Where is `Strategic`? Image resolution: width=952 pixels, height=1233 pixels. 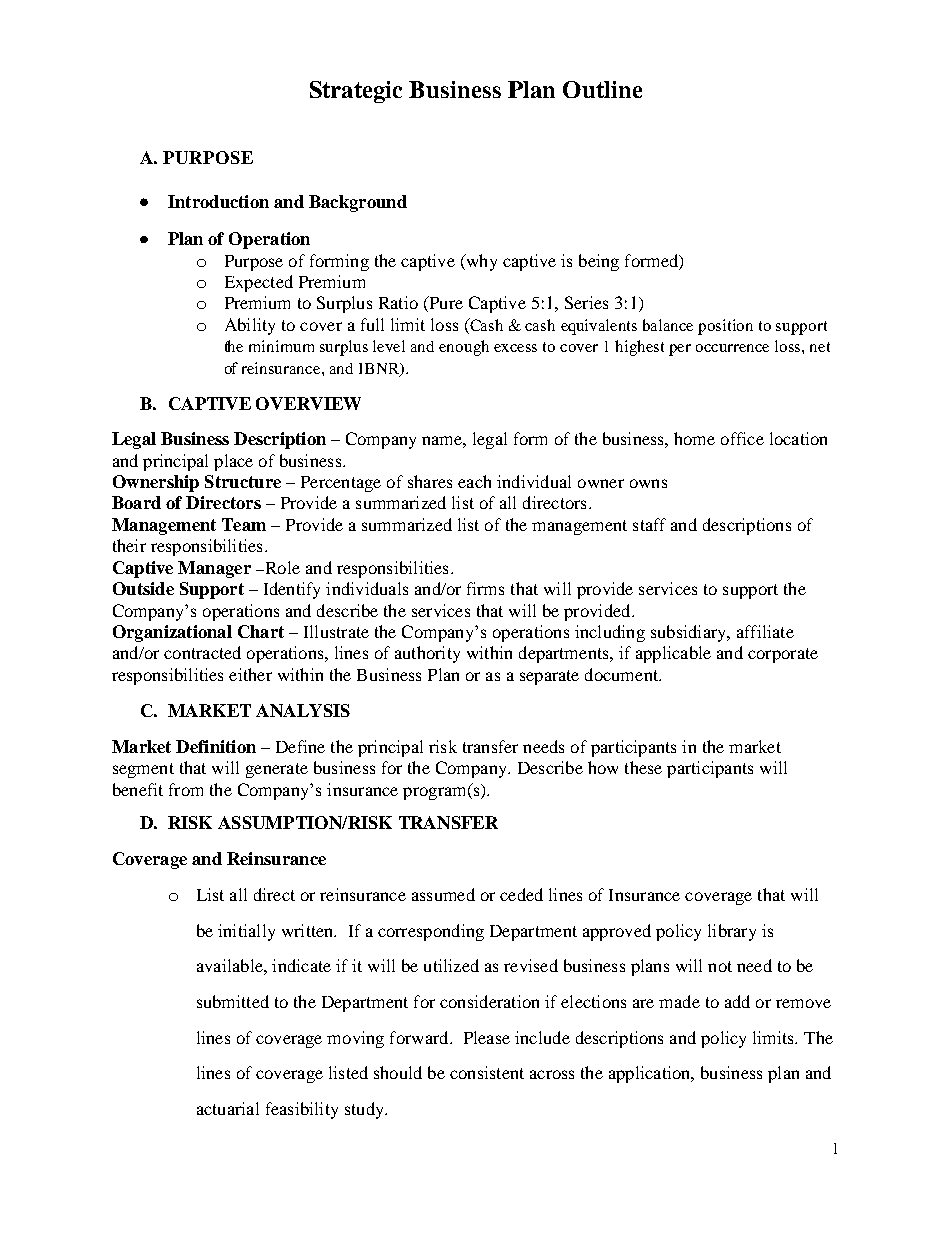
Strategic is located at coordinates (356, 92).
